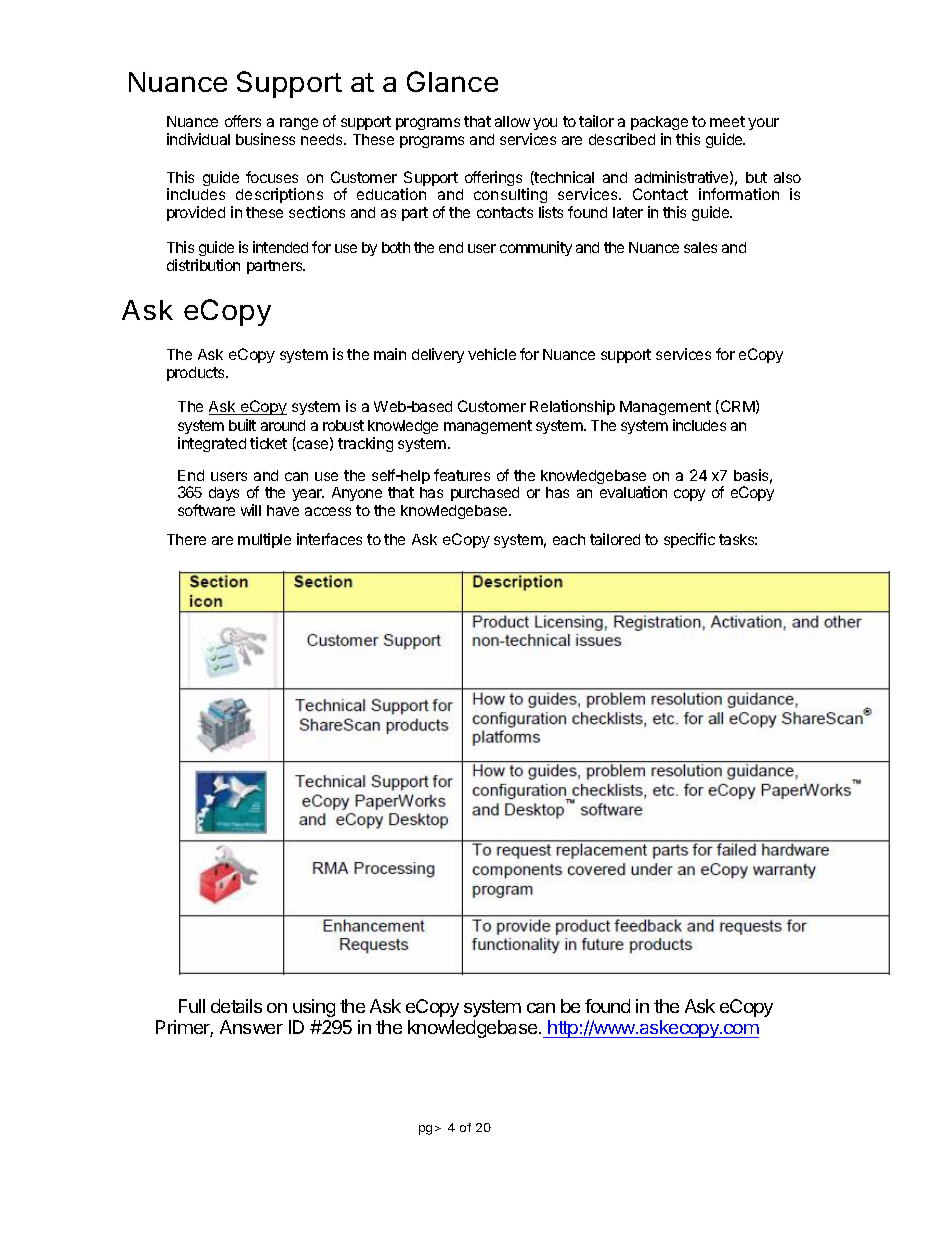  Describe the element at coordinates (689, 540) in the screenshot. I see `specific` at that location.
